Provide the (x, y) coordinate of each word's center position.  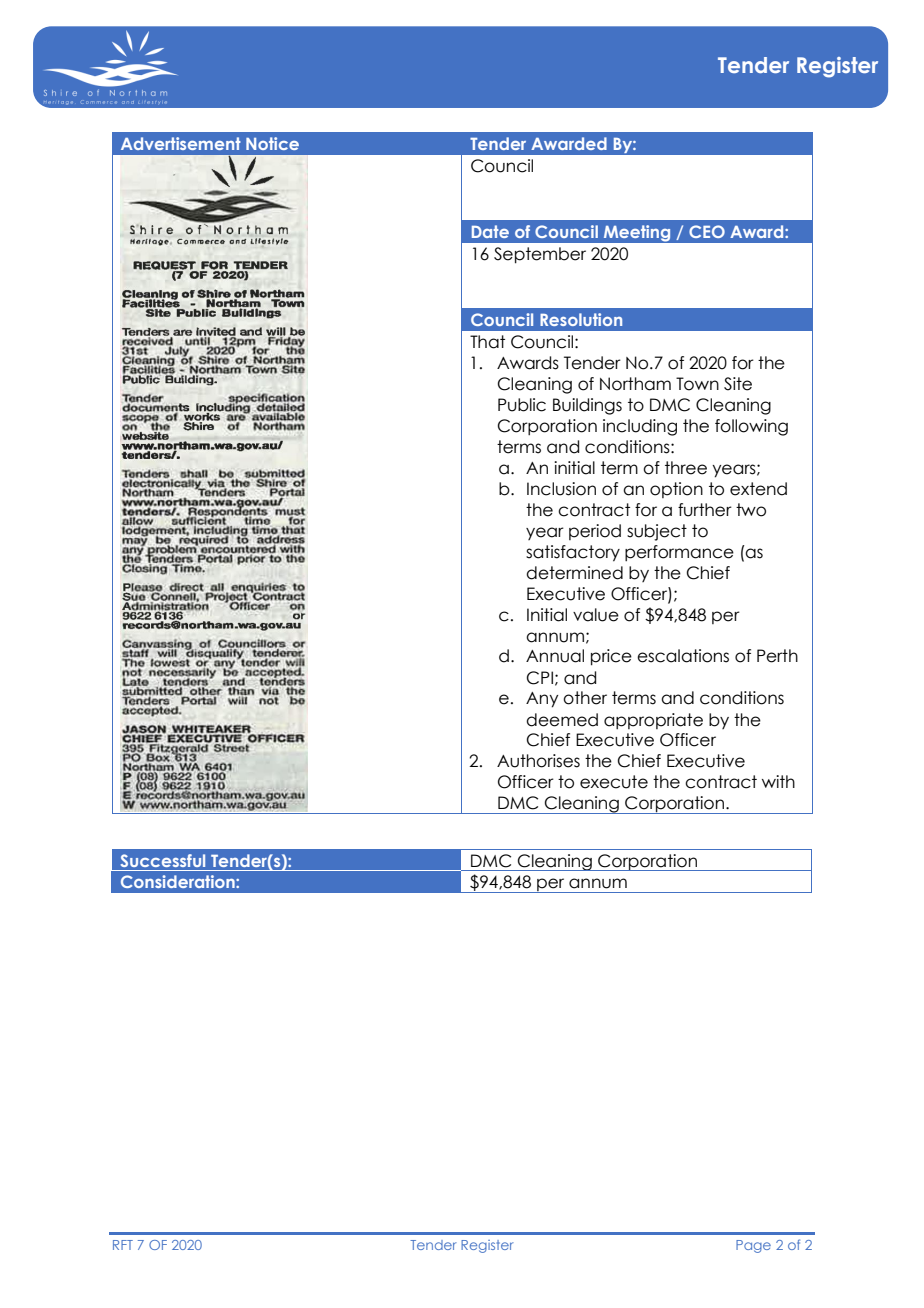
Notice (272, 143)
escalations (683, 656)
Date (490, 231)
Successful (163, 860)
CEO (707, 231)
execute (614, 782)
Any (542, 700)
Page (753, 1246)
